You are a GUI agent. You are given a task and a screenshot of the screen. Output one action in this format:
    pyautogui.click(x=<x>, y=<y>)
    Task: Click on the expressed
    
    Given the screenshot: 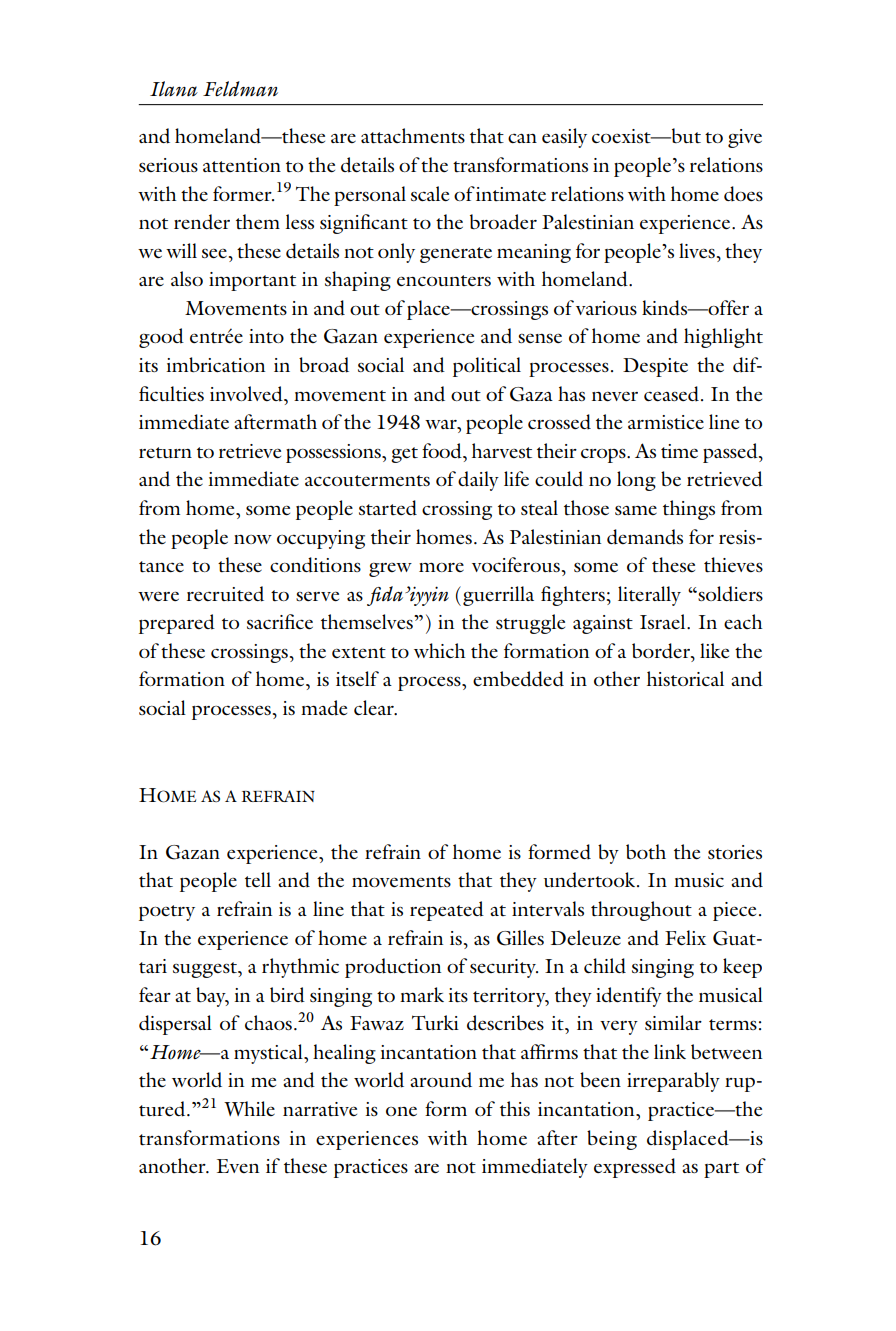 What is the action you would take?
    pyautogui.click(x=635, y=1168)
